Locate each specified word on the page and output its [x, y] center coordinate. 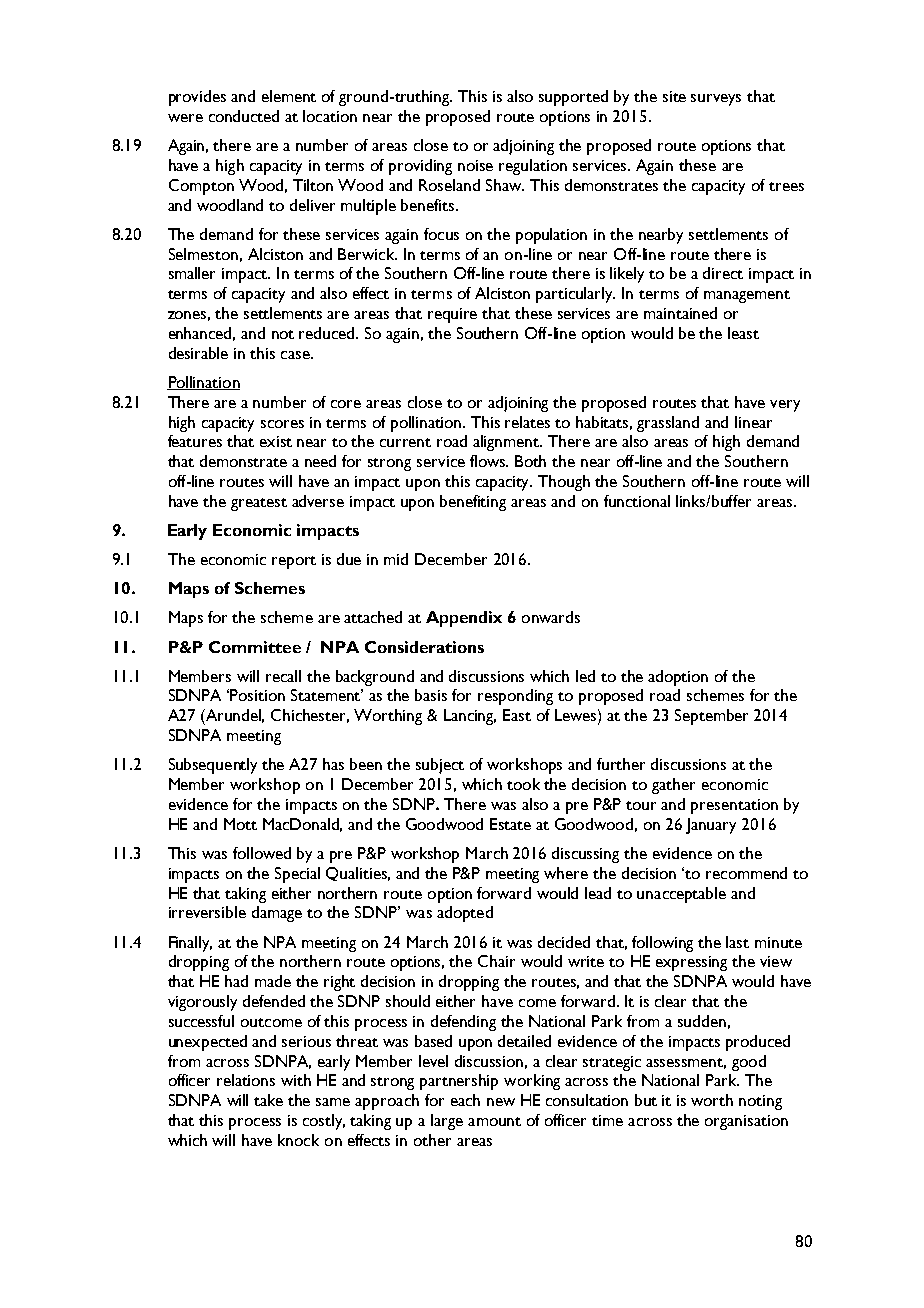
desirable [198, 353]
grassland [668, 424]
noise [475, 165]
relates [527, 422]
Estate [510, 824]
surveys [716, 100]
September [711, 717]
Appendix [464, 619]
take [268, 1100]
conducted [244, 116]
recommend [746, 873]
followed [262, 853]
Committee [255, 647]
